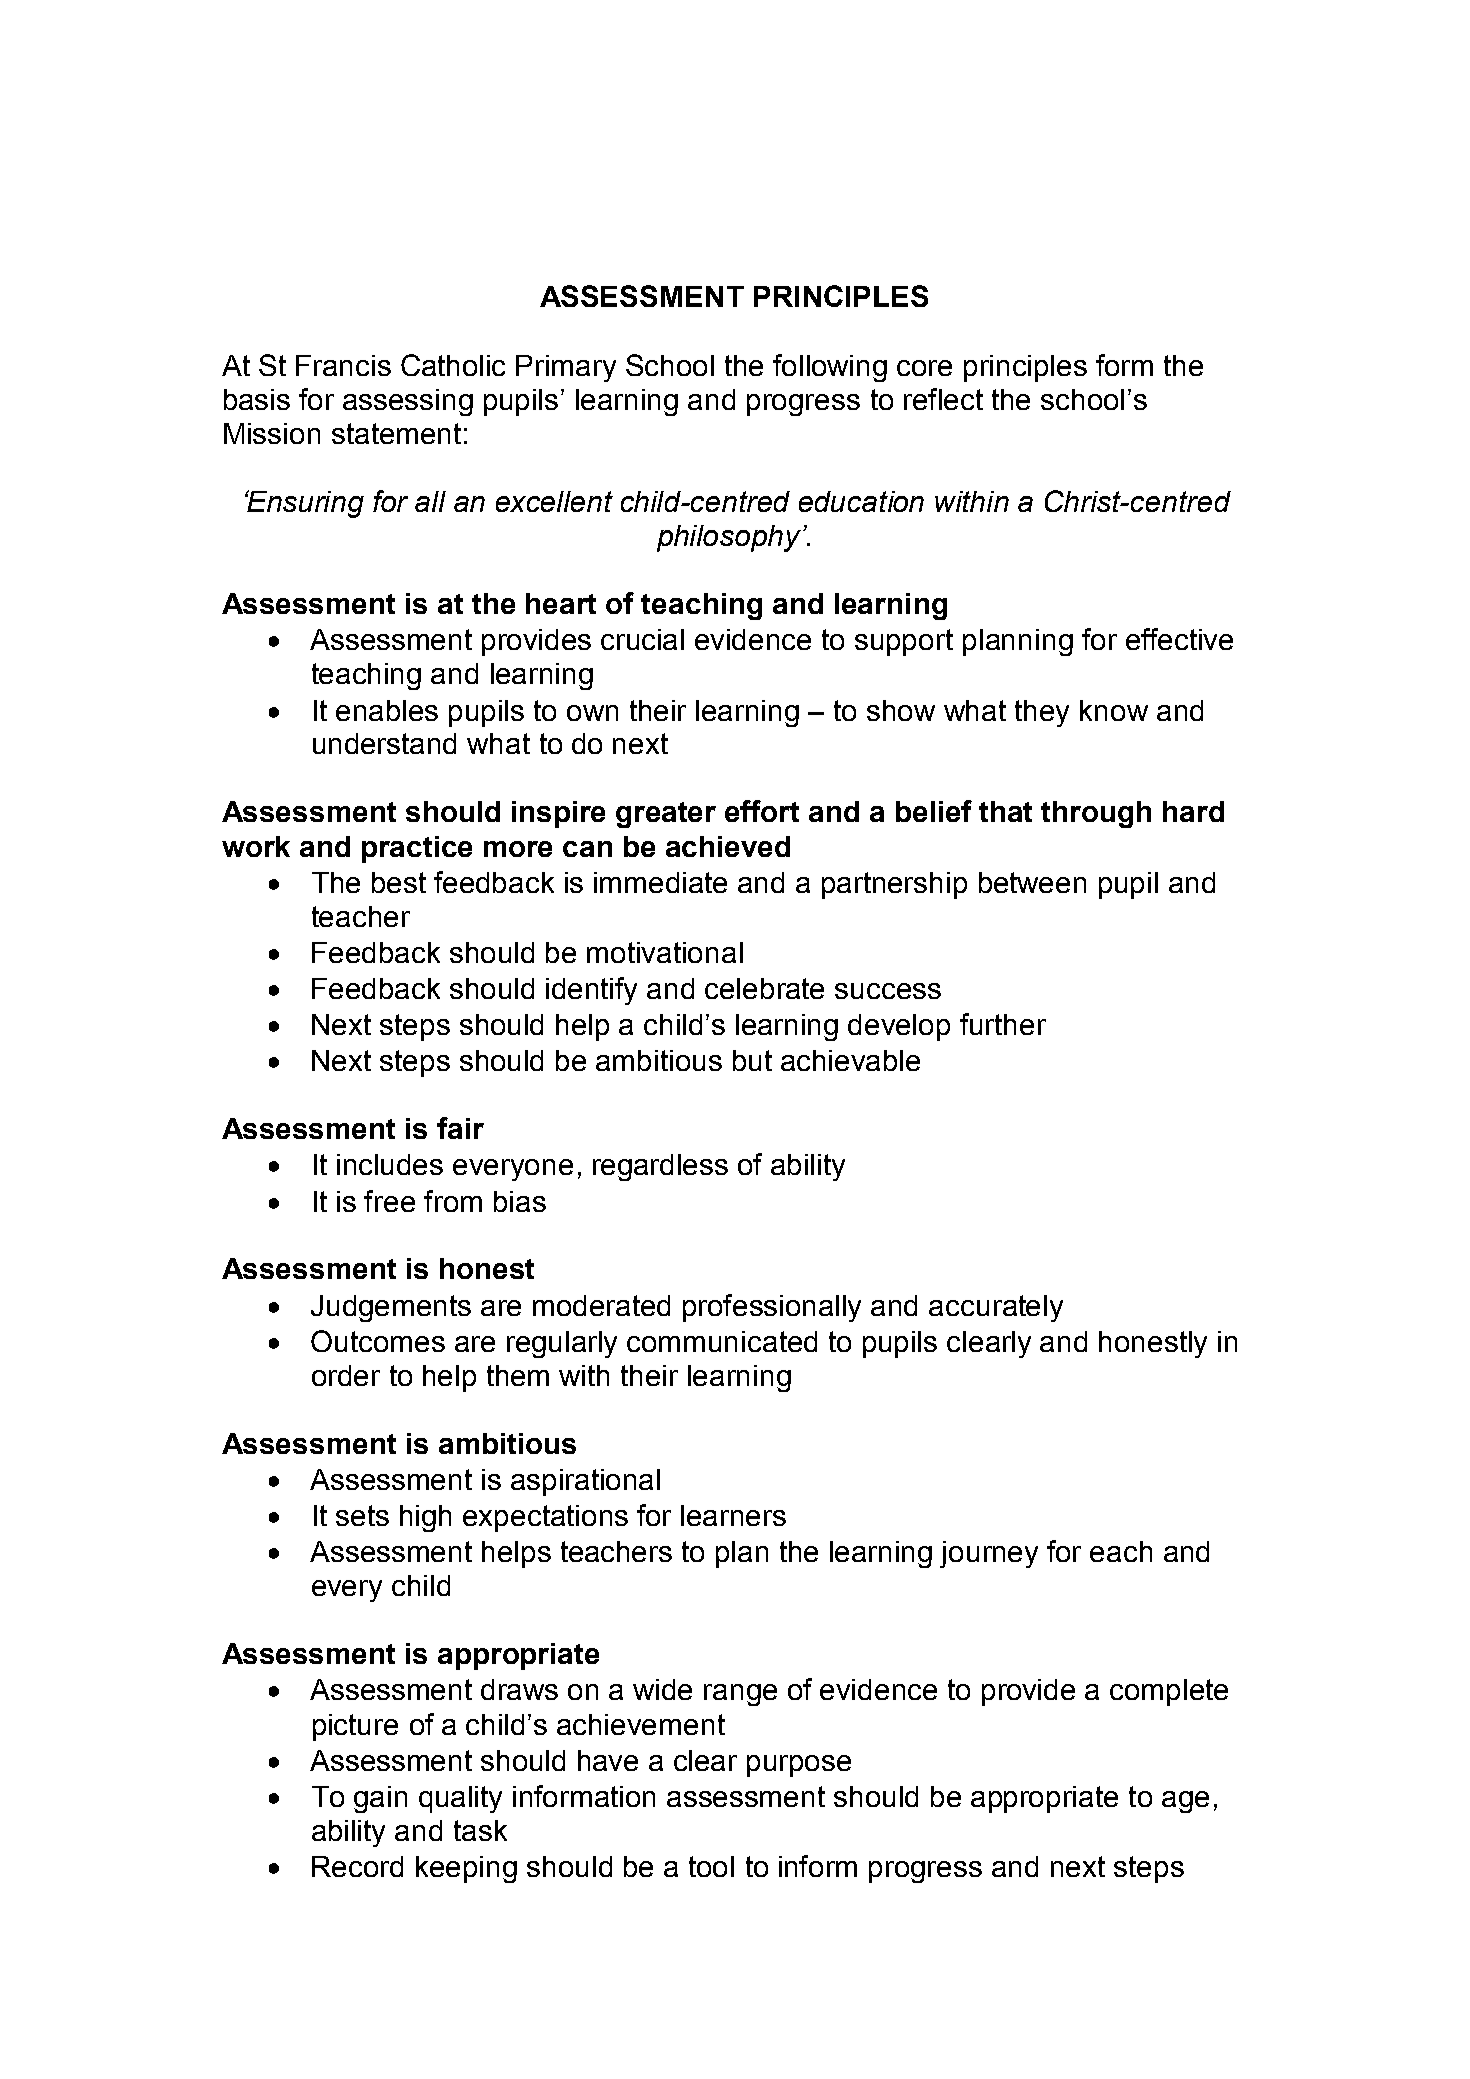 This screenshot has height=2079, width=1470. Describe the element at coordinates (830, 368) in the screenshot. I see `following` at that location.
